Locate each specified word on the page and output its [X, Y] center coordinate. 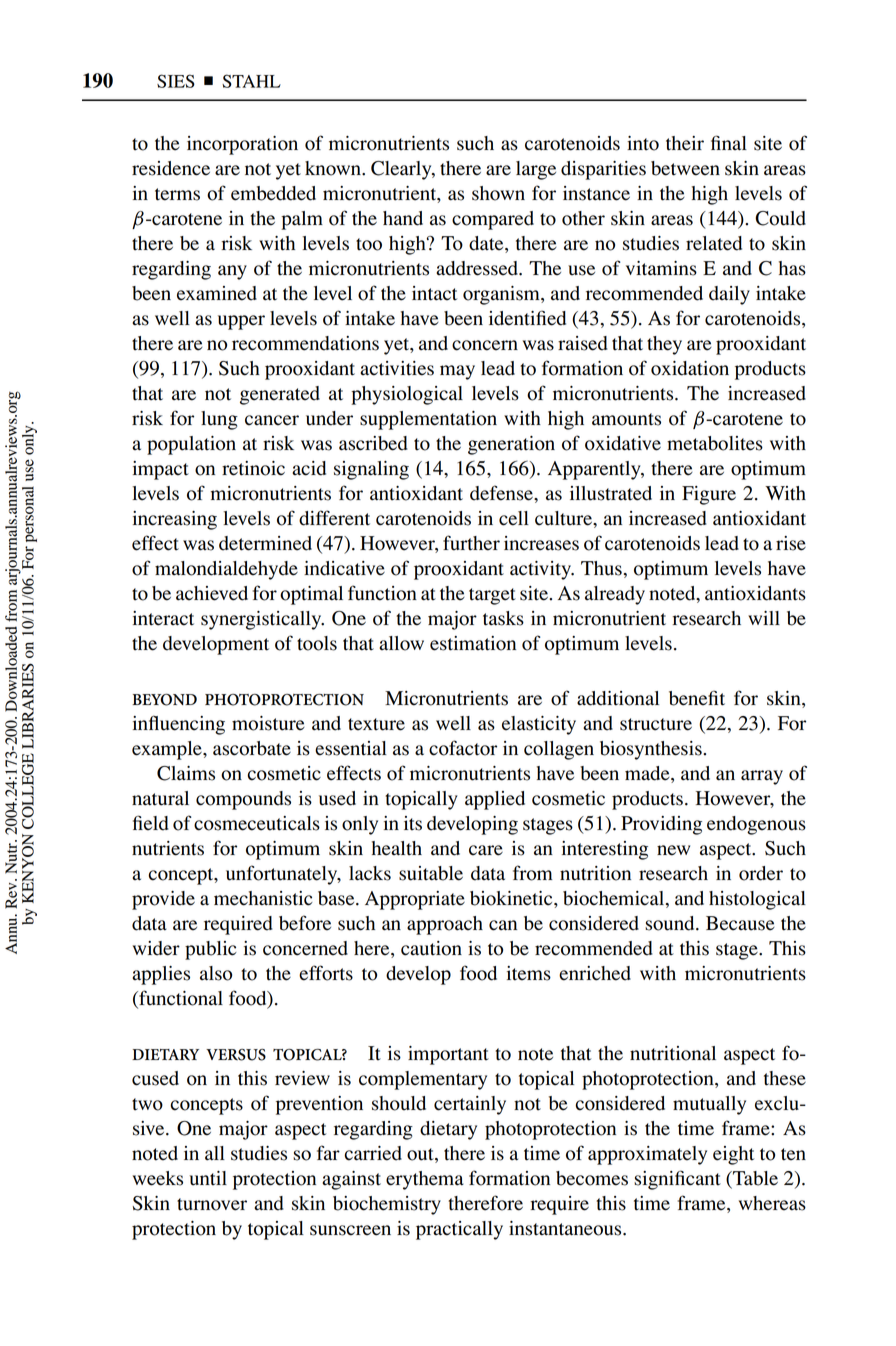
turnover [212, 1204]
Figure [709, 495]
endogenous [756, 825]
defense [502, 493]
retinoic [253, 468]
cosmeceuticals [257, 823]
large [536, 170]
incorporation [242, 145]
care [486, 850]
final [729, 143]
